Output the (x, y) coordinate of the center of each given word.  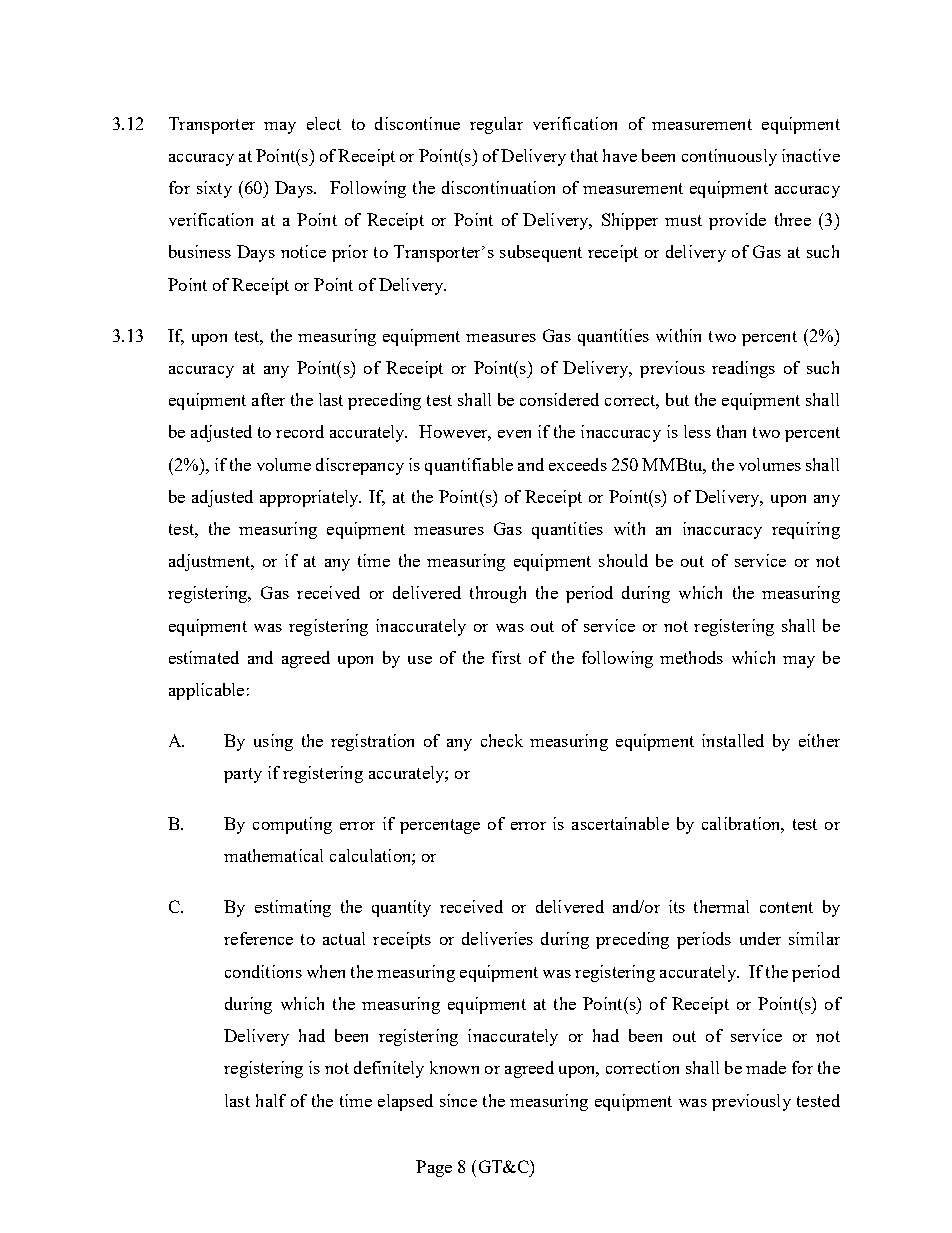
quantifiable (469, 466)
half (271, 1100)
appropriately (310, 498)
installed (733, 740)
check (502, 740)
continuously (729, 157)
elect (324, 123)
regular (496, 125)
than (731, 431)
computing (292, 825)
